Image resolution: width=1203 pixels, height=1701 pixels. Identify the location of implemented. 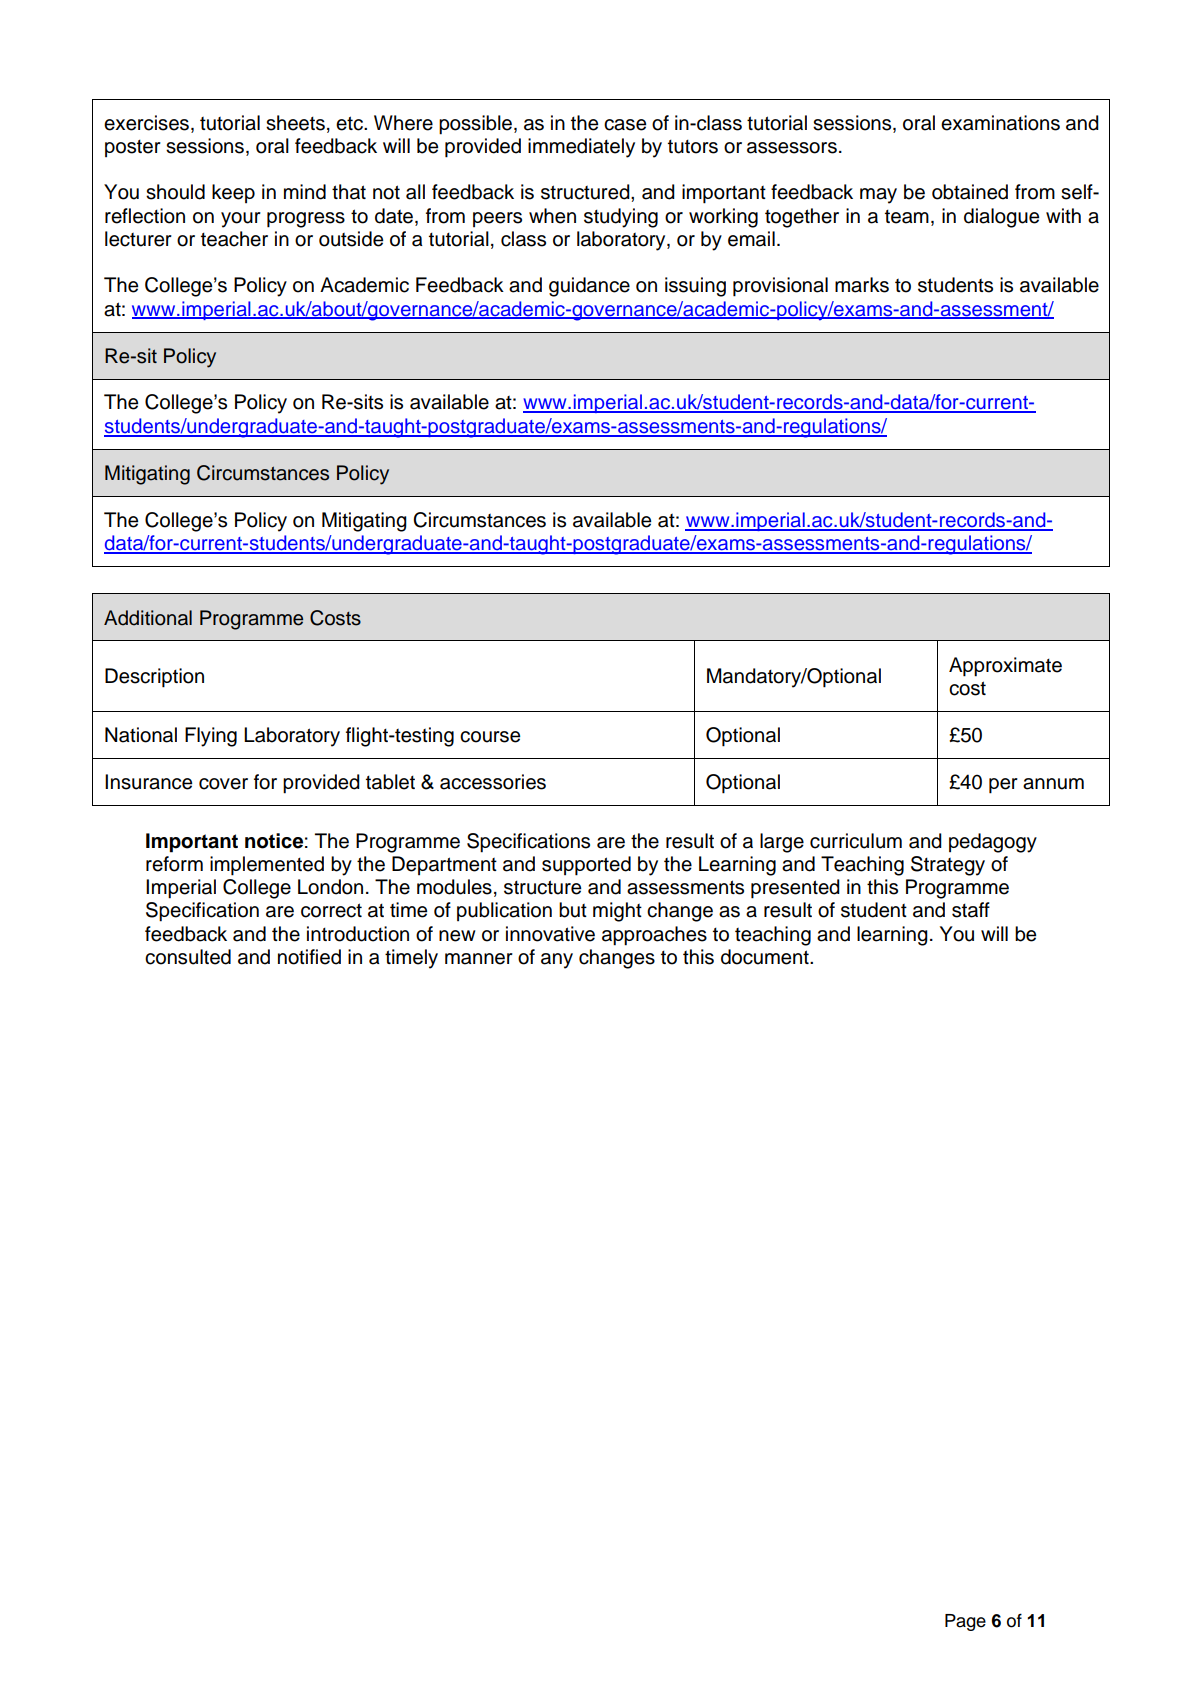
(267, 866).
